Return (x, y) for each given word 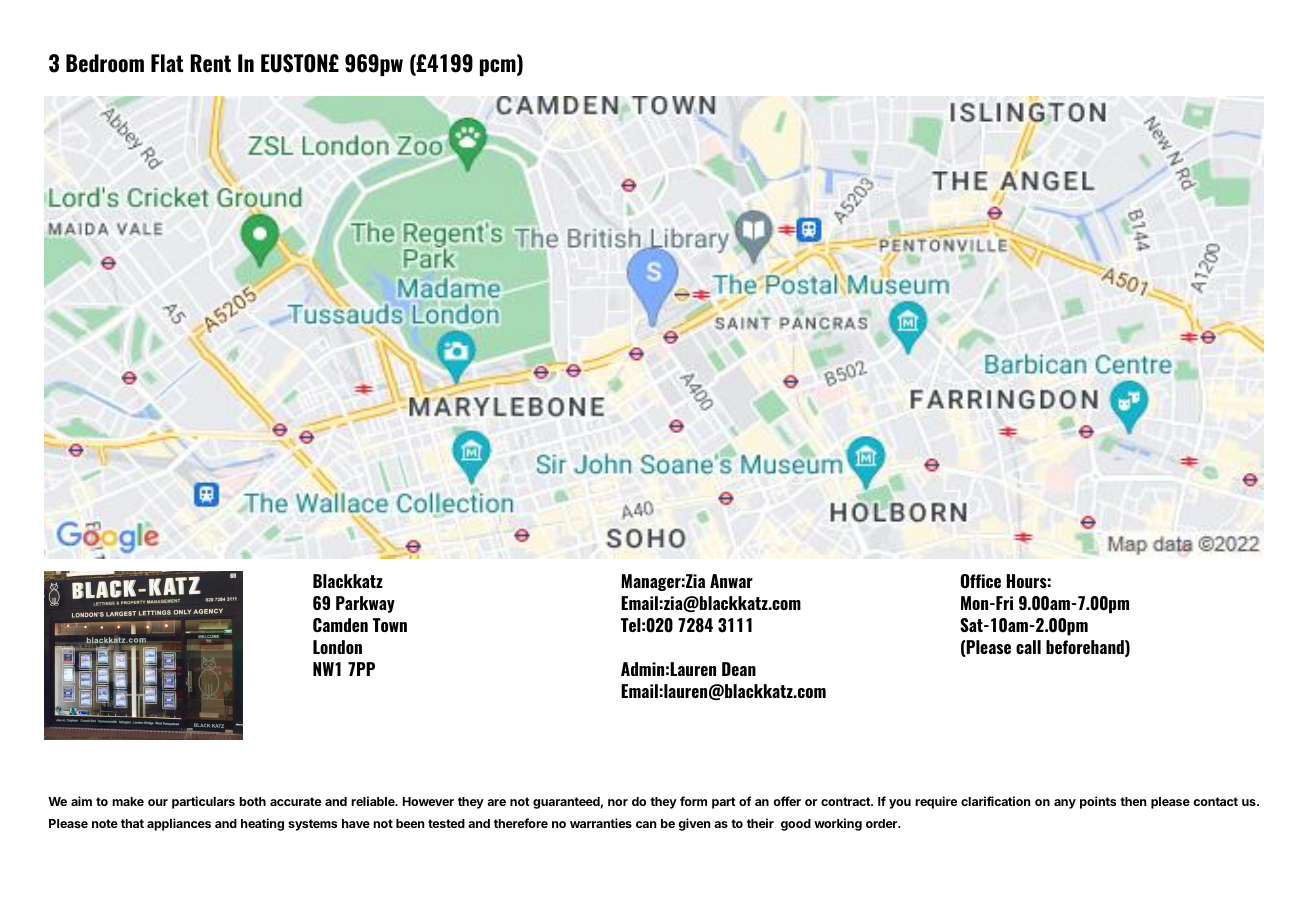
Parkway (365, 604)
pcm (499, 67)
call (1028, 647)
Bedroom (105, 63)
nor (618, 802)
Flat (167, 63)
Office (981, 581)
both (252, 801)
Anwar (731, 581)
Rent (210, 63)
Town (390, 625)
